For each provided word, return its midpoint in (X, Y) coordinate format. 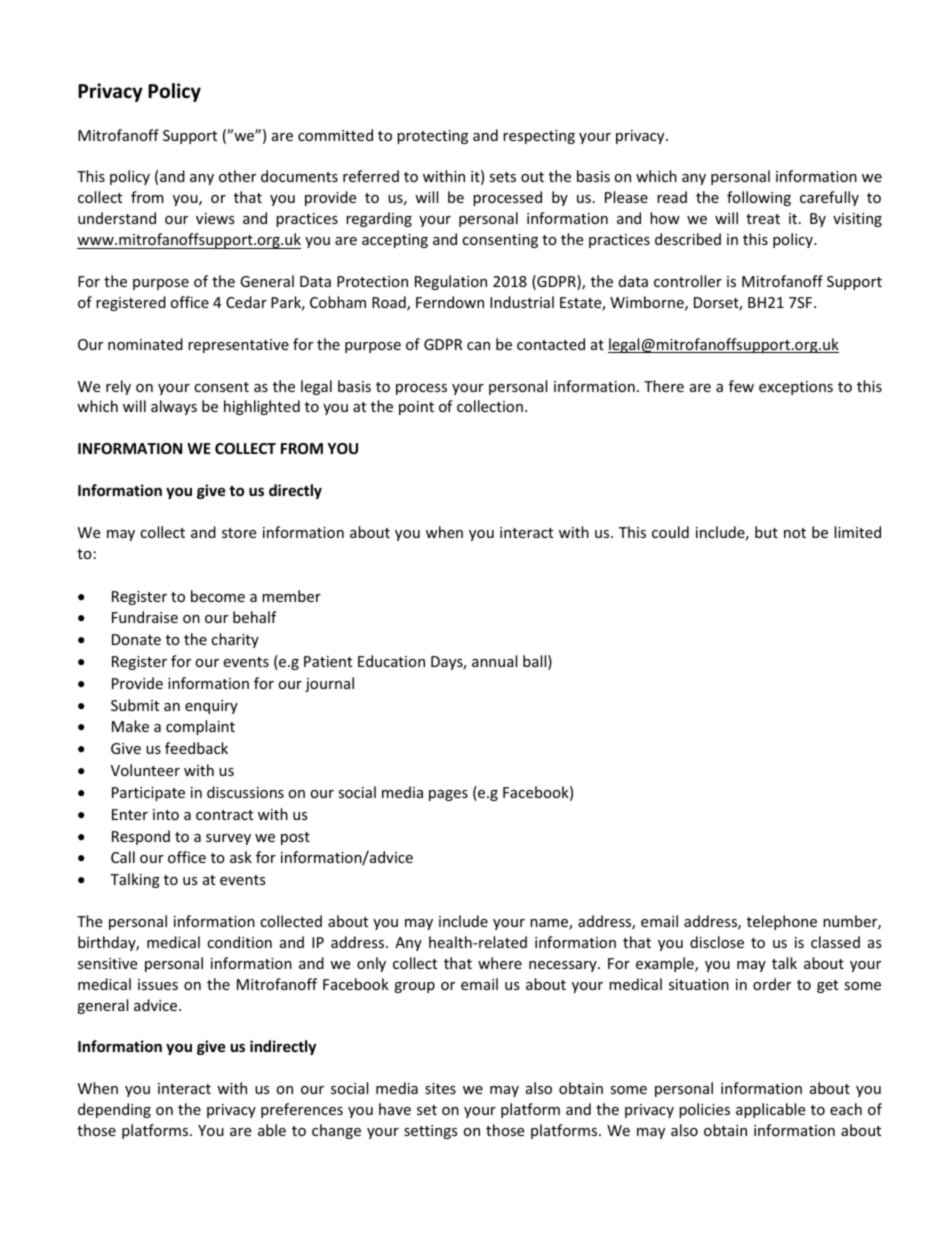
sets (502, 177)
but (766, 532)
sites (440, 1088)
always (174, 407)
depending (114, 1110)
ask (241, 857)
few (741, 386)
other (237, 176)
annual (494, 661)
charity (235, 640)
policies (704, 1110)
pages (448, 795)
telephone (782, 922)
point (416, 408)
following (759, 198)
